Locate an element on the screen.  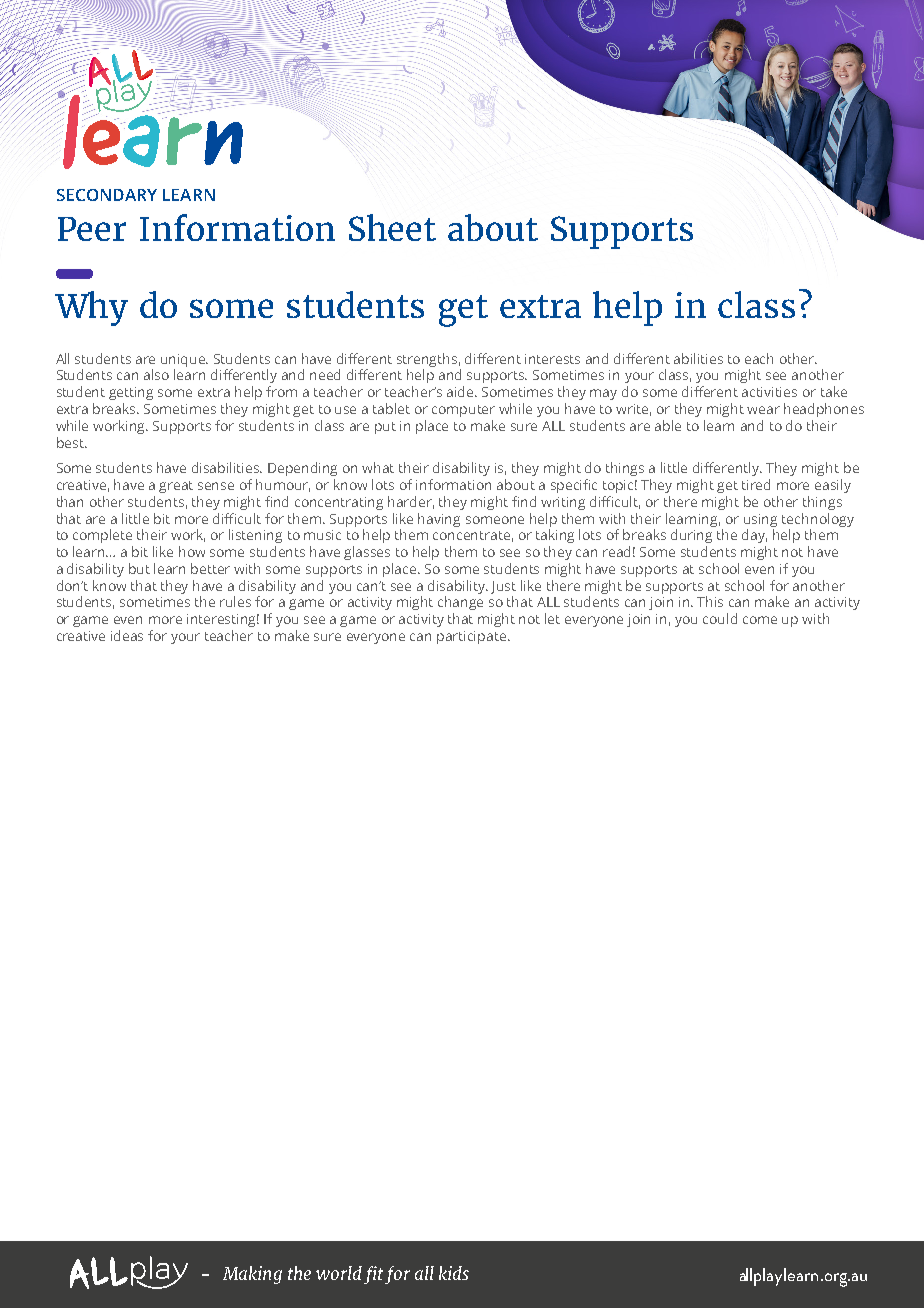
change is located at coordinates (460, 603).
